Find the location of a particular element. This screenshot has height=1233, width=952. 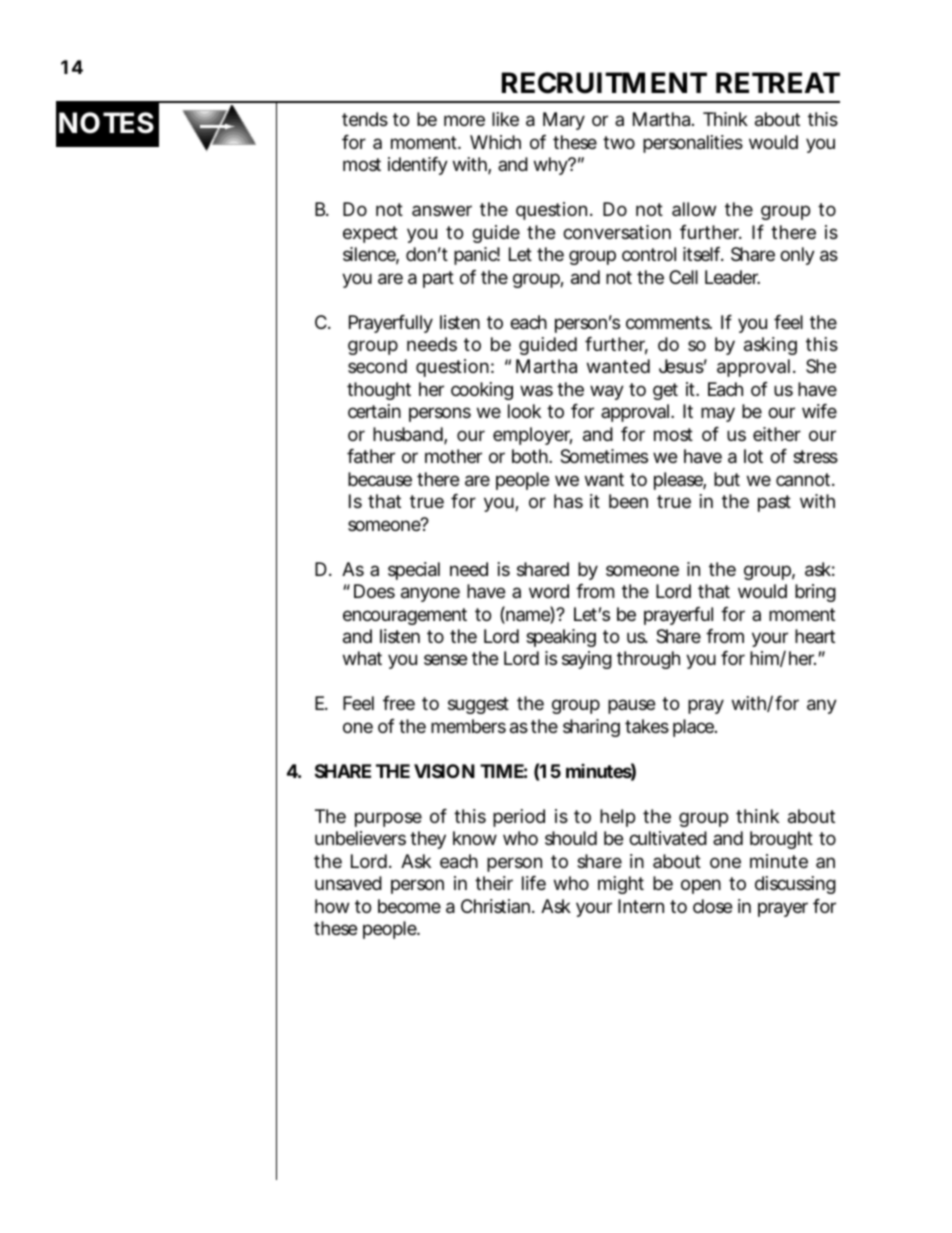

because is located at coordinates (380, 479).
